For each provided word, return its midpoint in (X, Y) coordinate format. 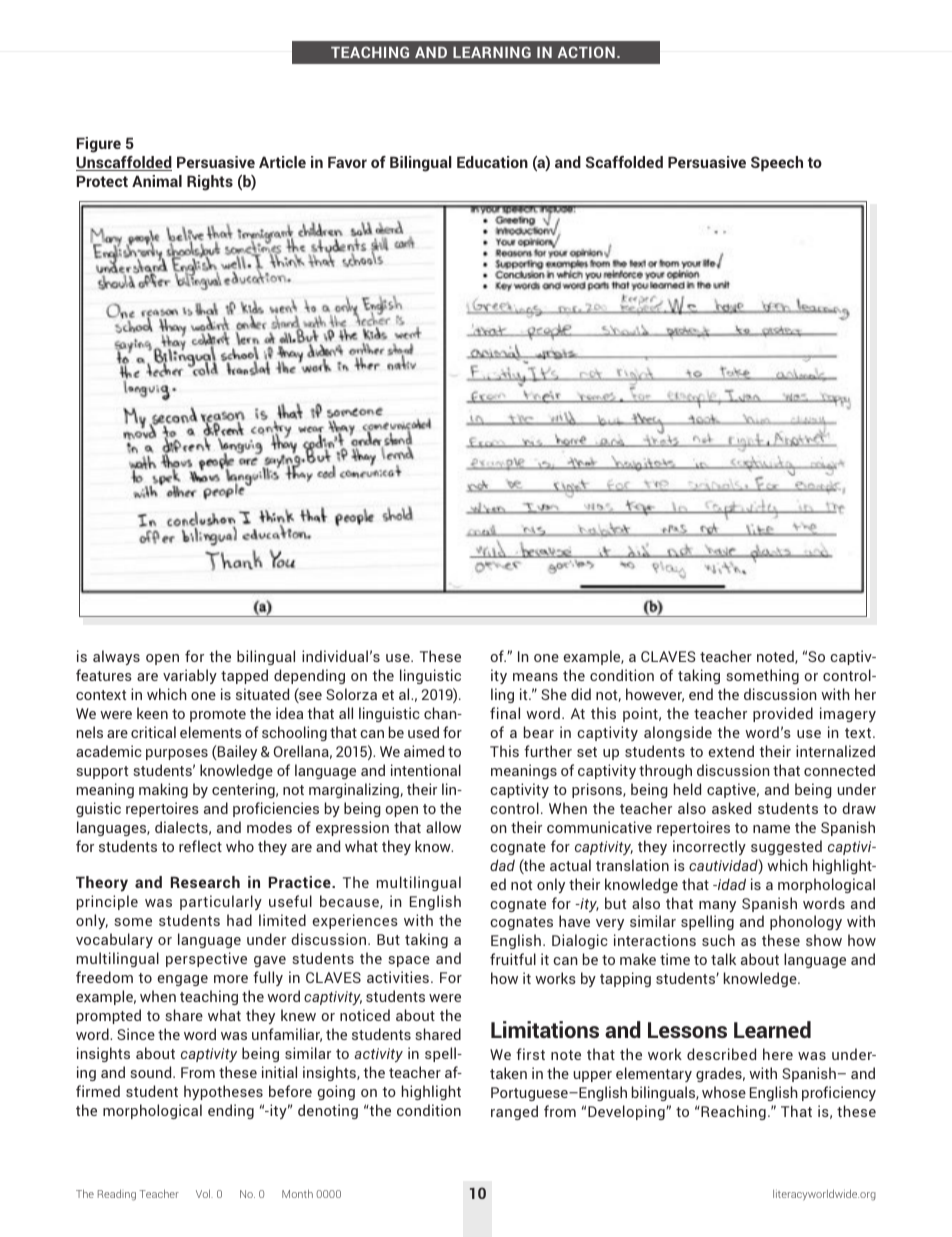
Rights (210, 183)
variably (190, 676)
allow (443, 827)
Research (205, 882)
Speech (777, 163)
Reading (117, 1195)
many (717, 906)
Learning (492, 52)
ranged (514, 1112)
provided (783, 714)
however (655, 695)
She (554, 694)
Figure (99, 145)
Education (492, 162)
